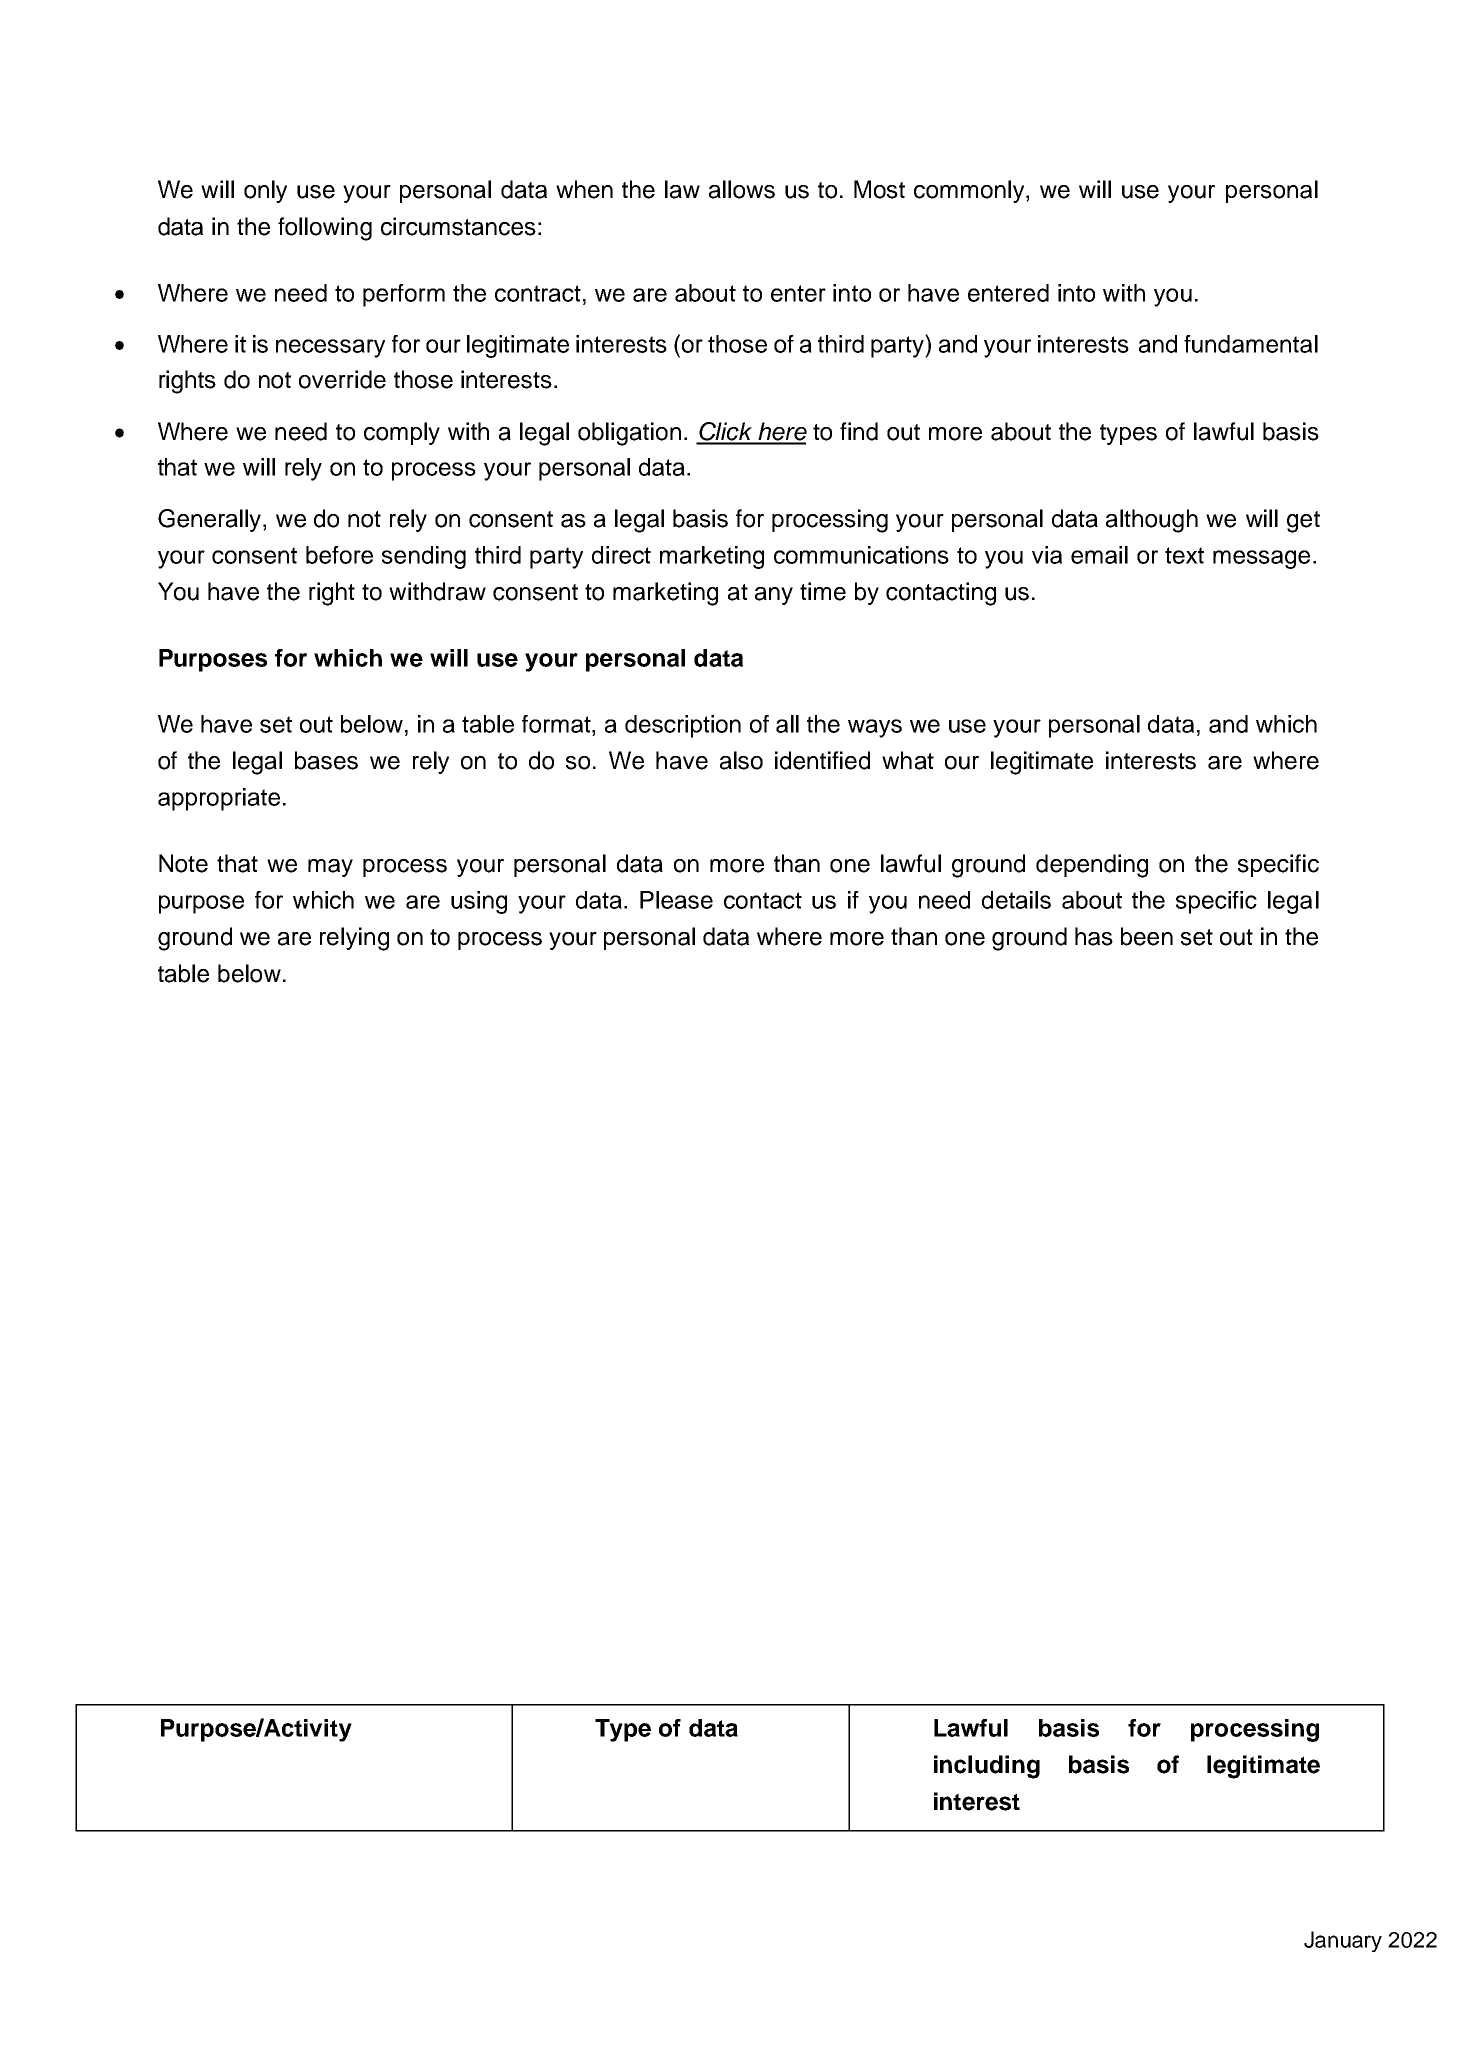 The image size is (1457, 2060). What do you see at coordinates (1184, 555) in the document?
I see `text` at bounding box center [1184, 555].
